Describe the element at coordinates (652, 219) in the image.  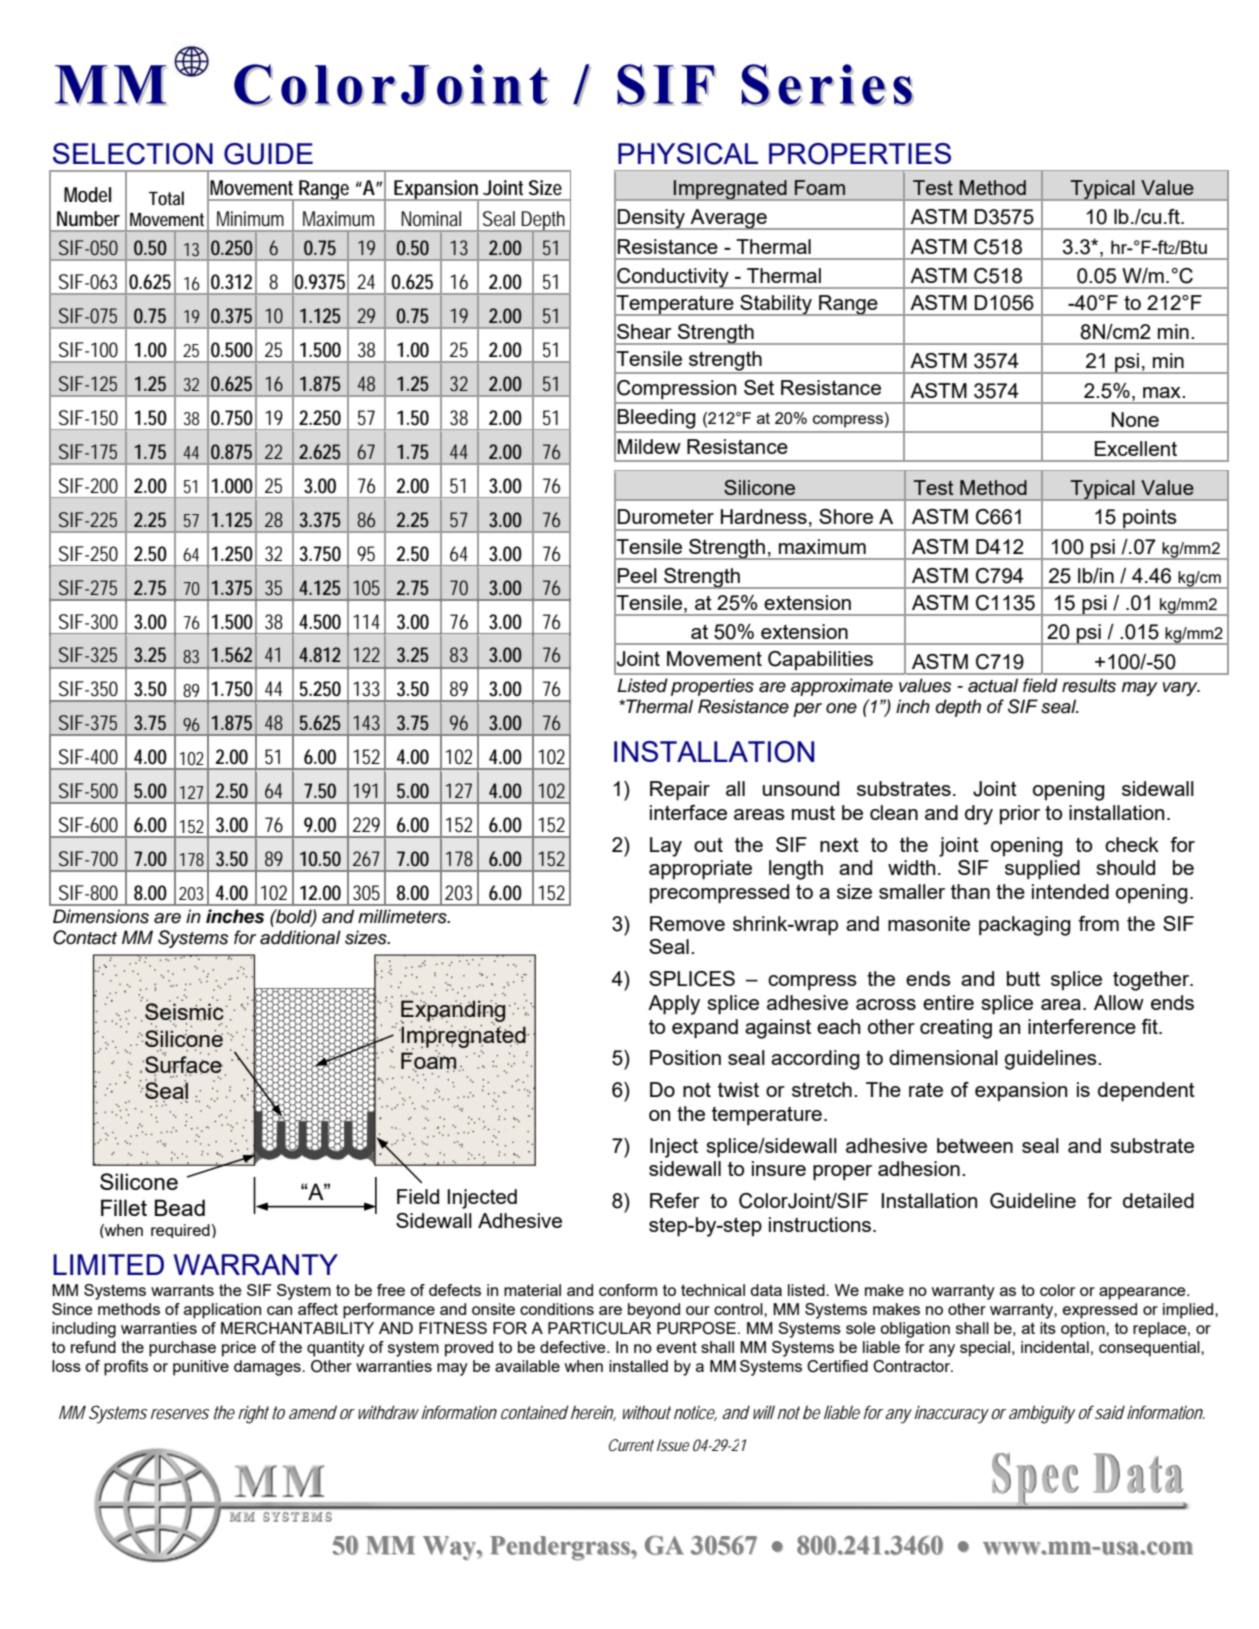
I see `Density` at that location.
